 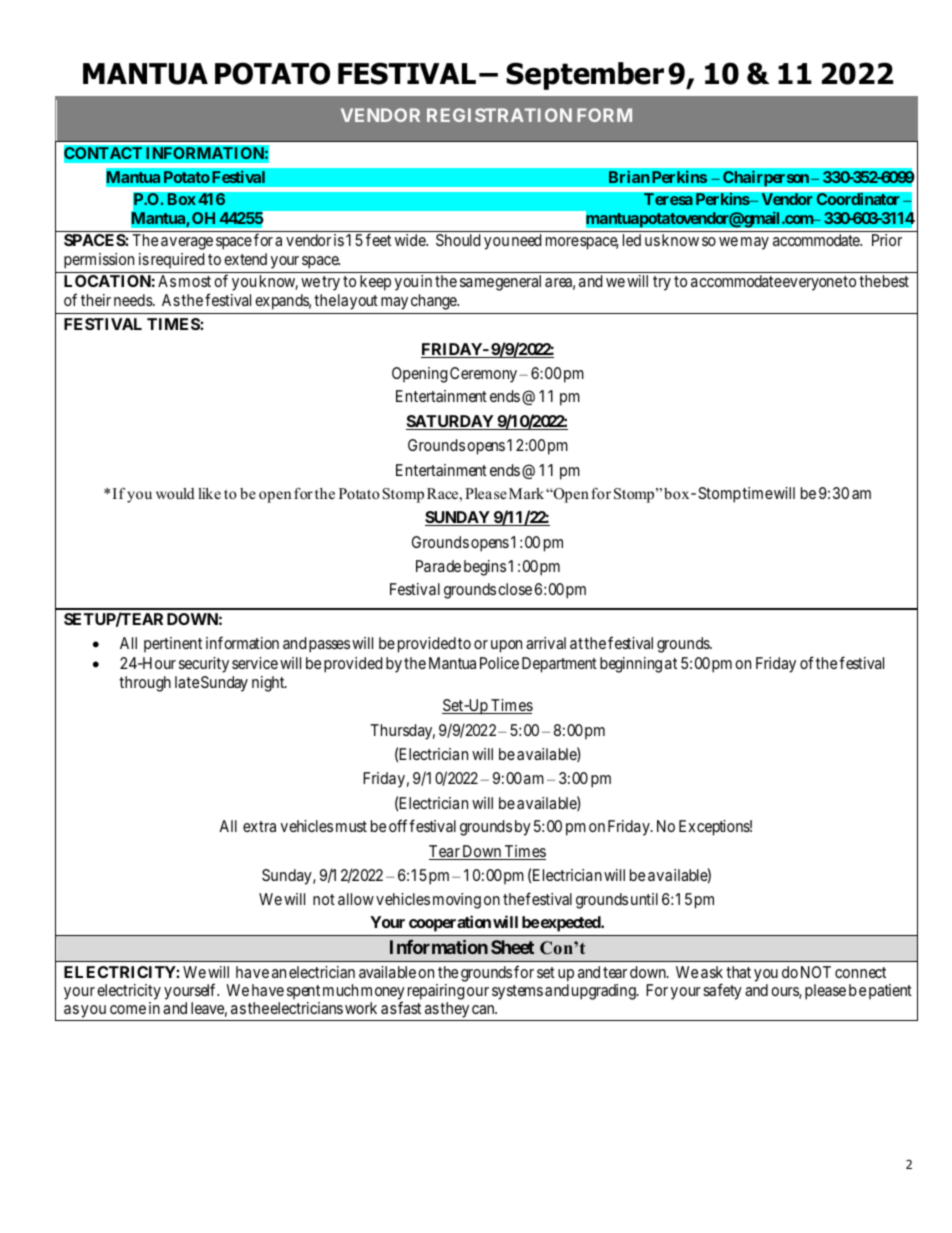 What do you see at coordinates (517, 992) in the screenshot?
I see `systems` at bounding box center [517, 992].
